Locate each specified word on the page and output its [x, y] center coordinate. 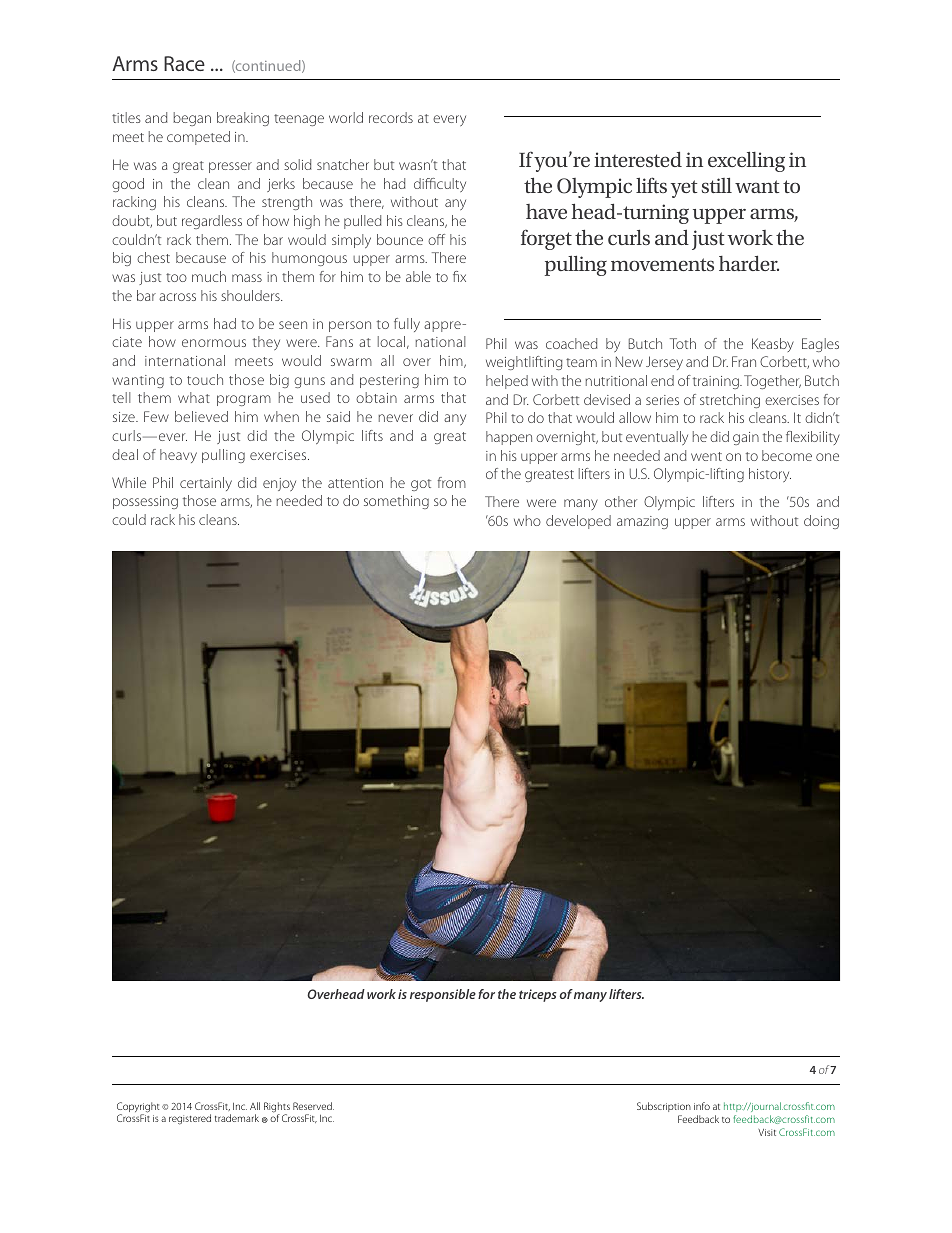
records [391, 117]
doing [821, 522]
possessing [145, 502]
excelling [746, 161]
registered [190, 1119]
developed [578, 522]
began [192, 119]
